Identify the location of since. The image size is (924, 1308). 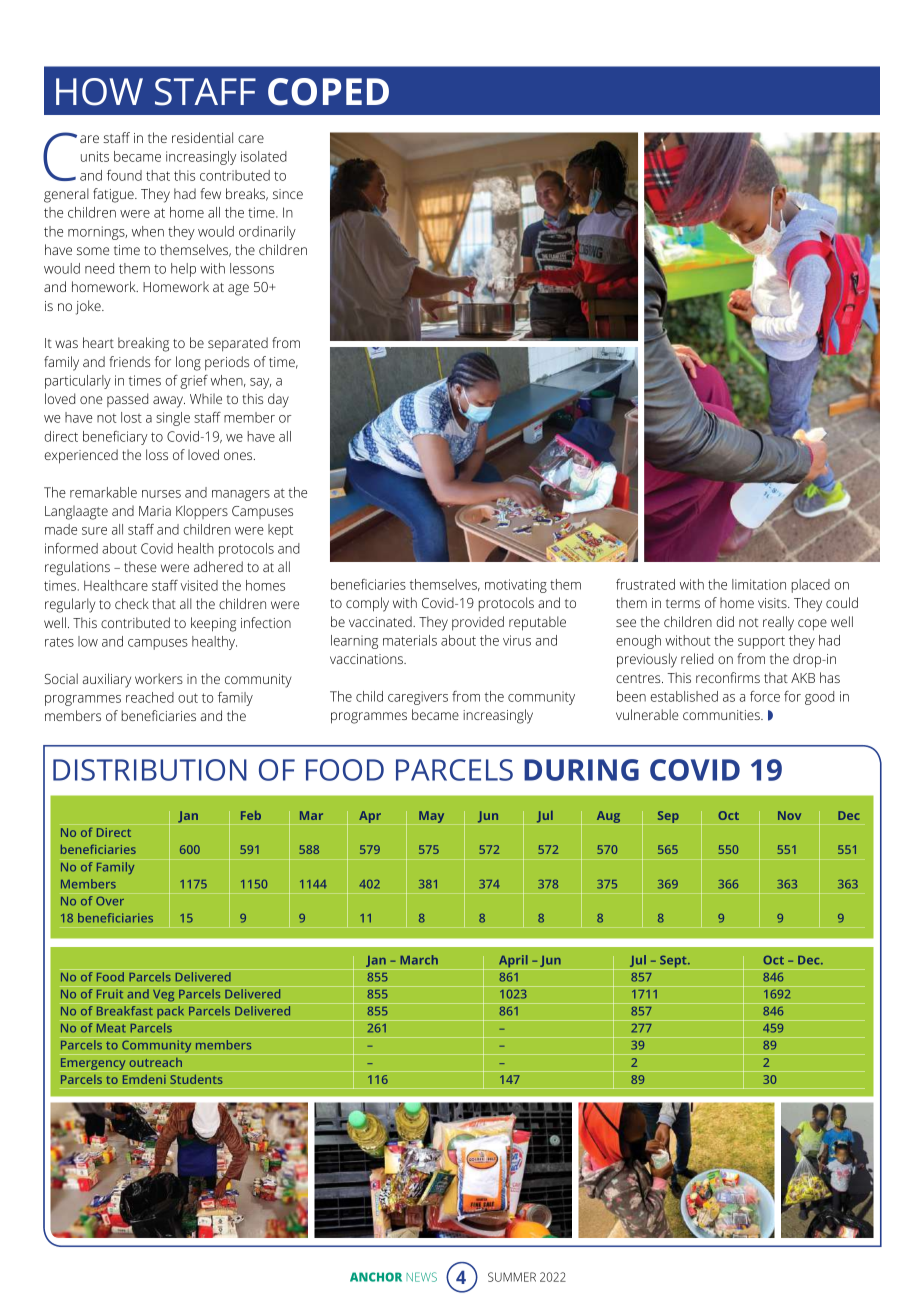
(288, 194).
